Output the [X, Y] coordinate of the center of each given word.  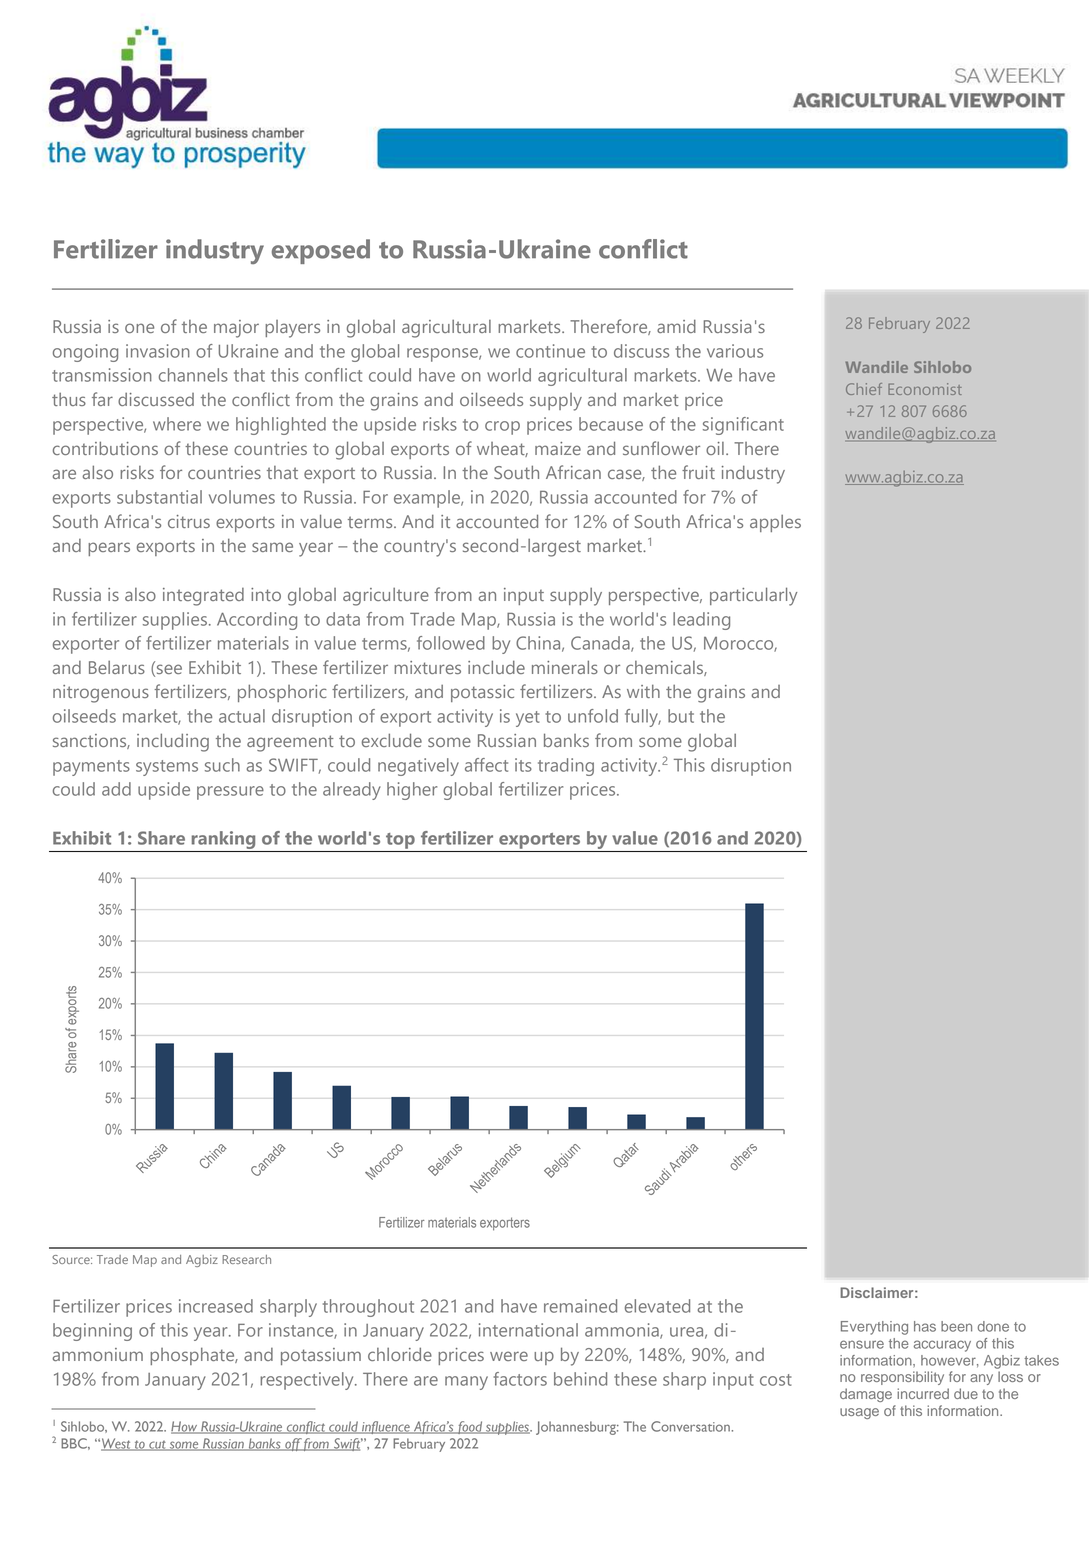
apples [775, 523]
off [293, 1444]
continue [550, 351]
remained [580, 1306]
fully [643, 718]
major [236, 329]
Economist [925, 389]
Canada [601, 644]
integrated [203, 597]
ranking [223, 840]
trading [566, 767]
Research [246, 1259]
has [925, 1326]
